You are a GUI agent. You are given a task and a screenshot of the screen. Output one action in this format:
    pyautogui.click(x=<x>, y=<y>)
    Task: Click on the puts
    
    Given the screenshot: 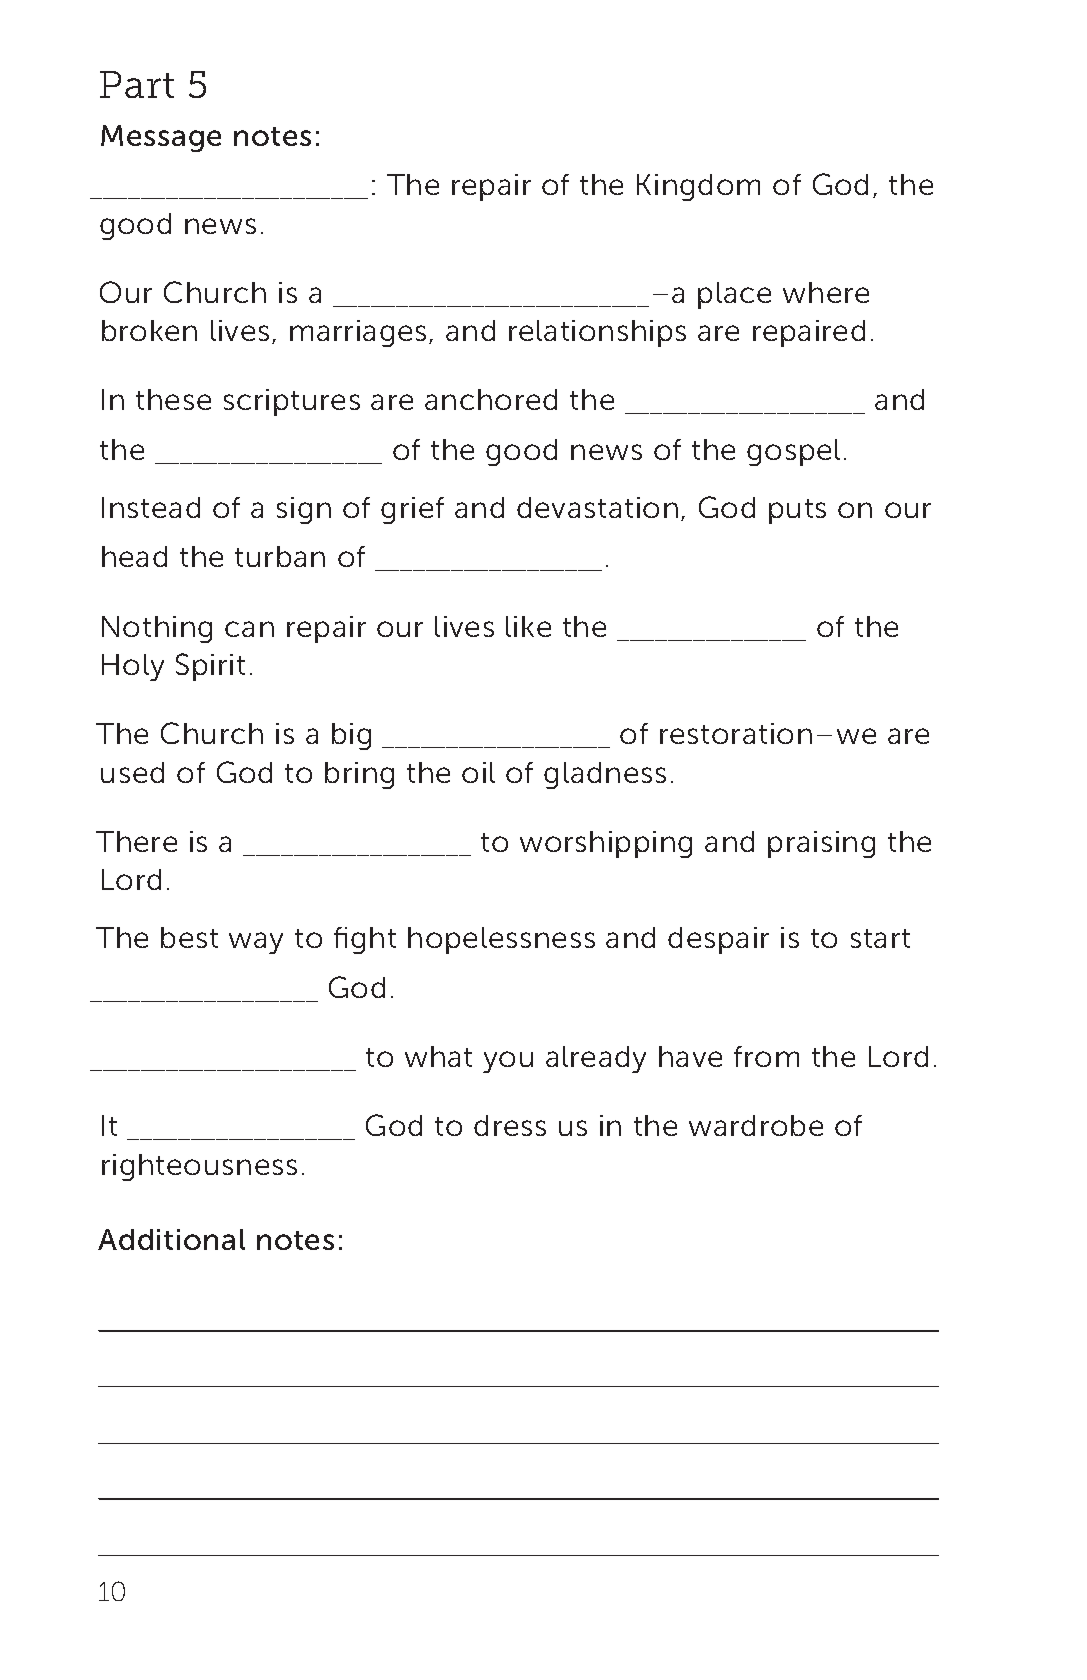 What is the action you would take?
    pyautogui.click(x=797, y=511)
